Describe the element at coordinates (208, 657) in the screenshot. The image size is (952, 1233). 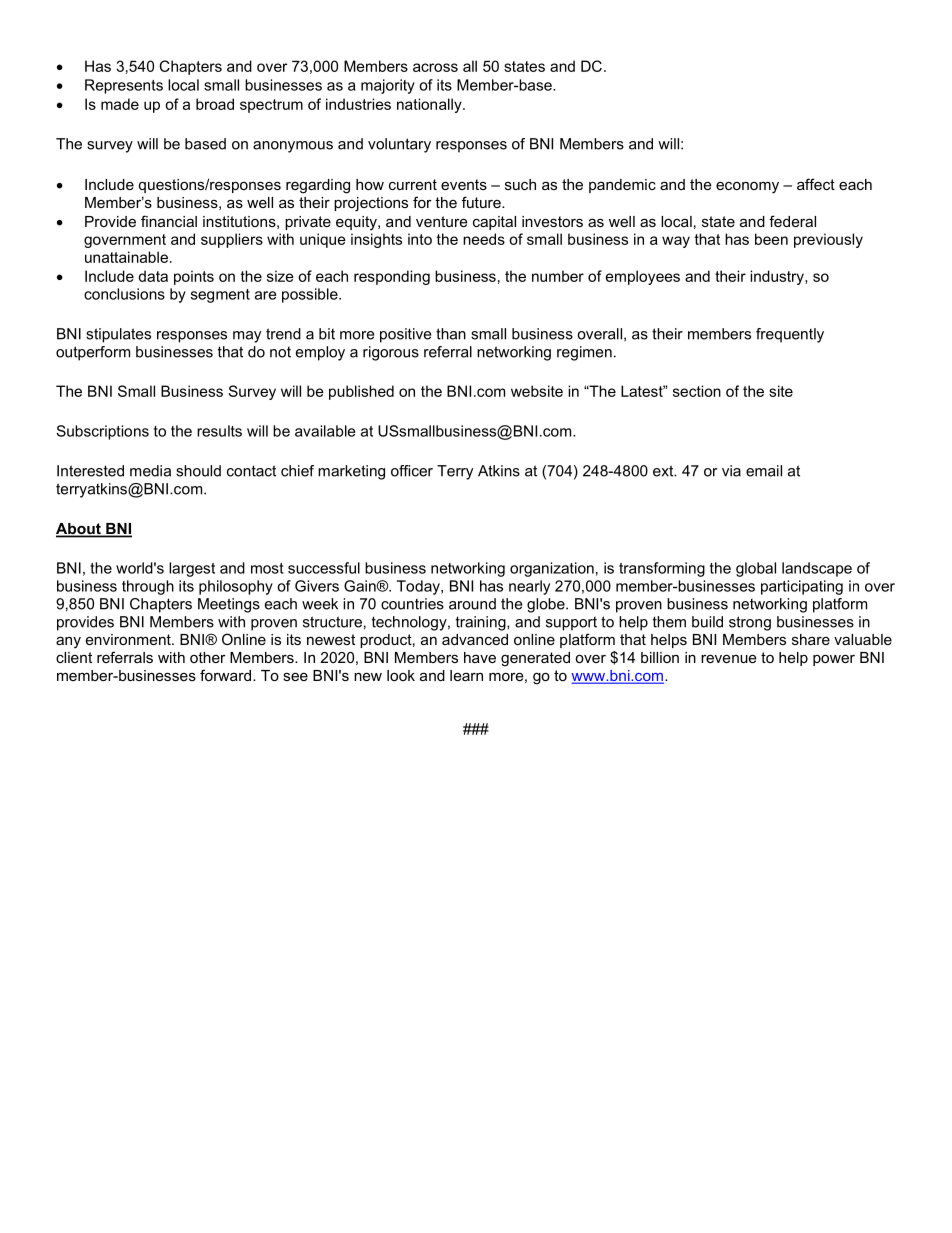
I see `other` at that location.
